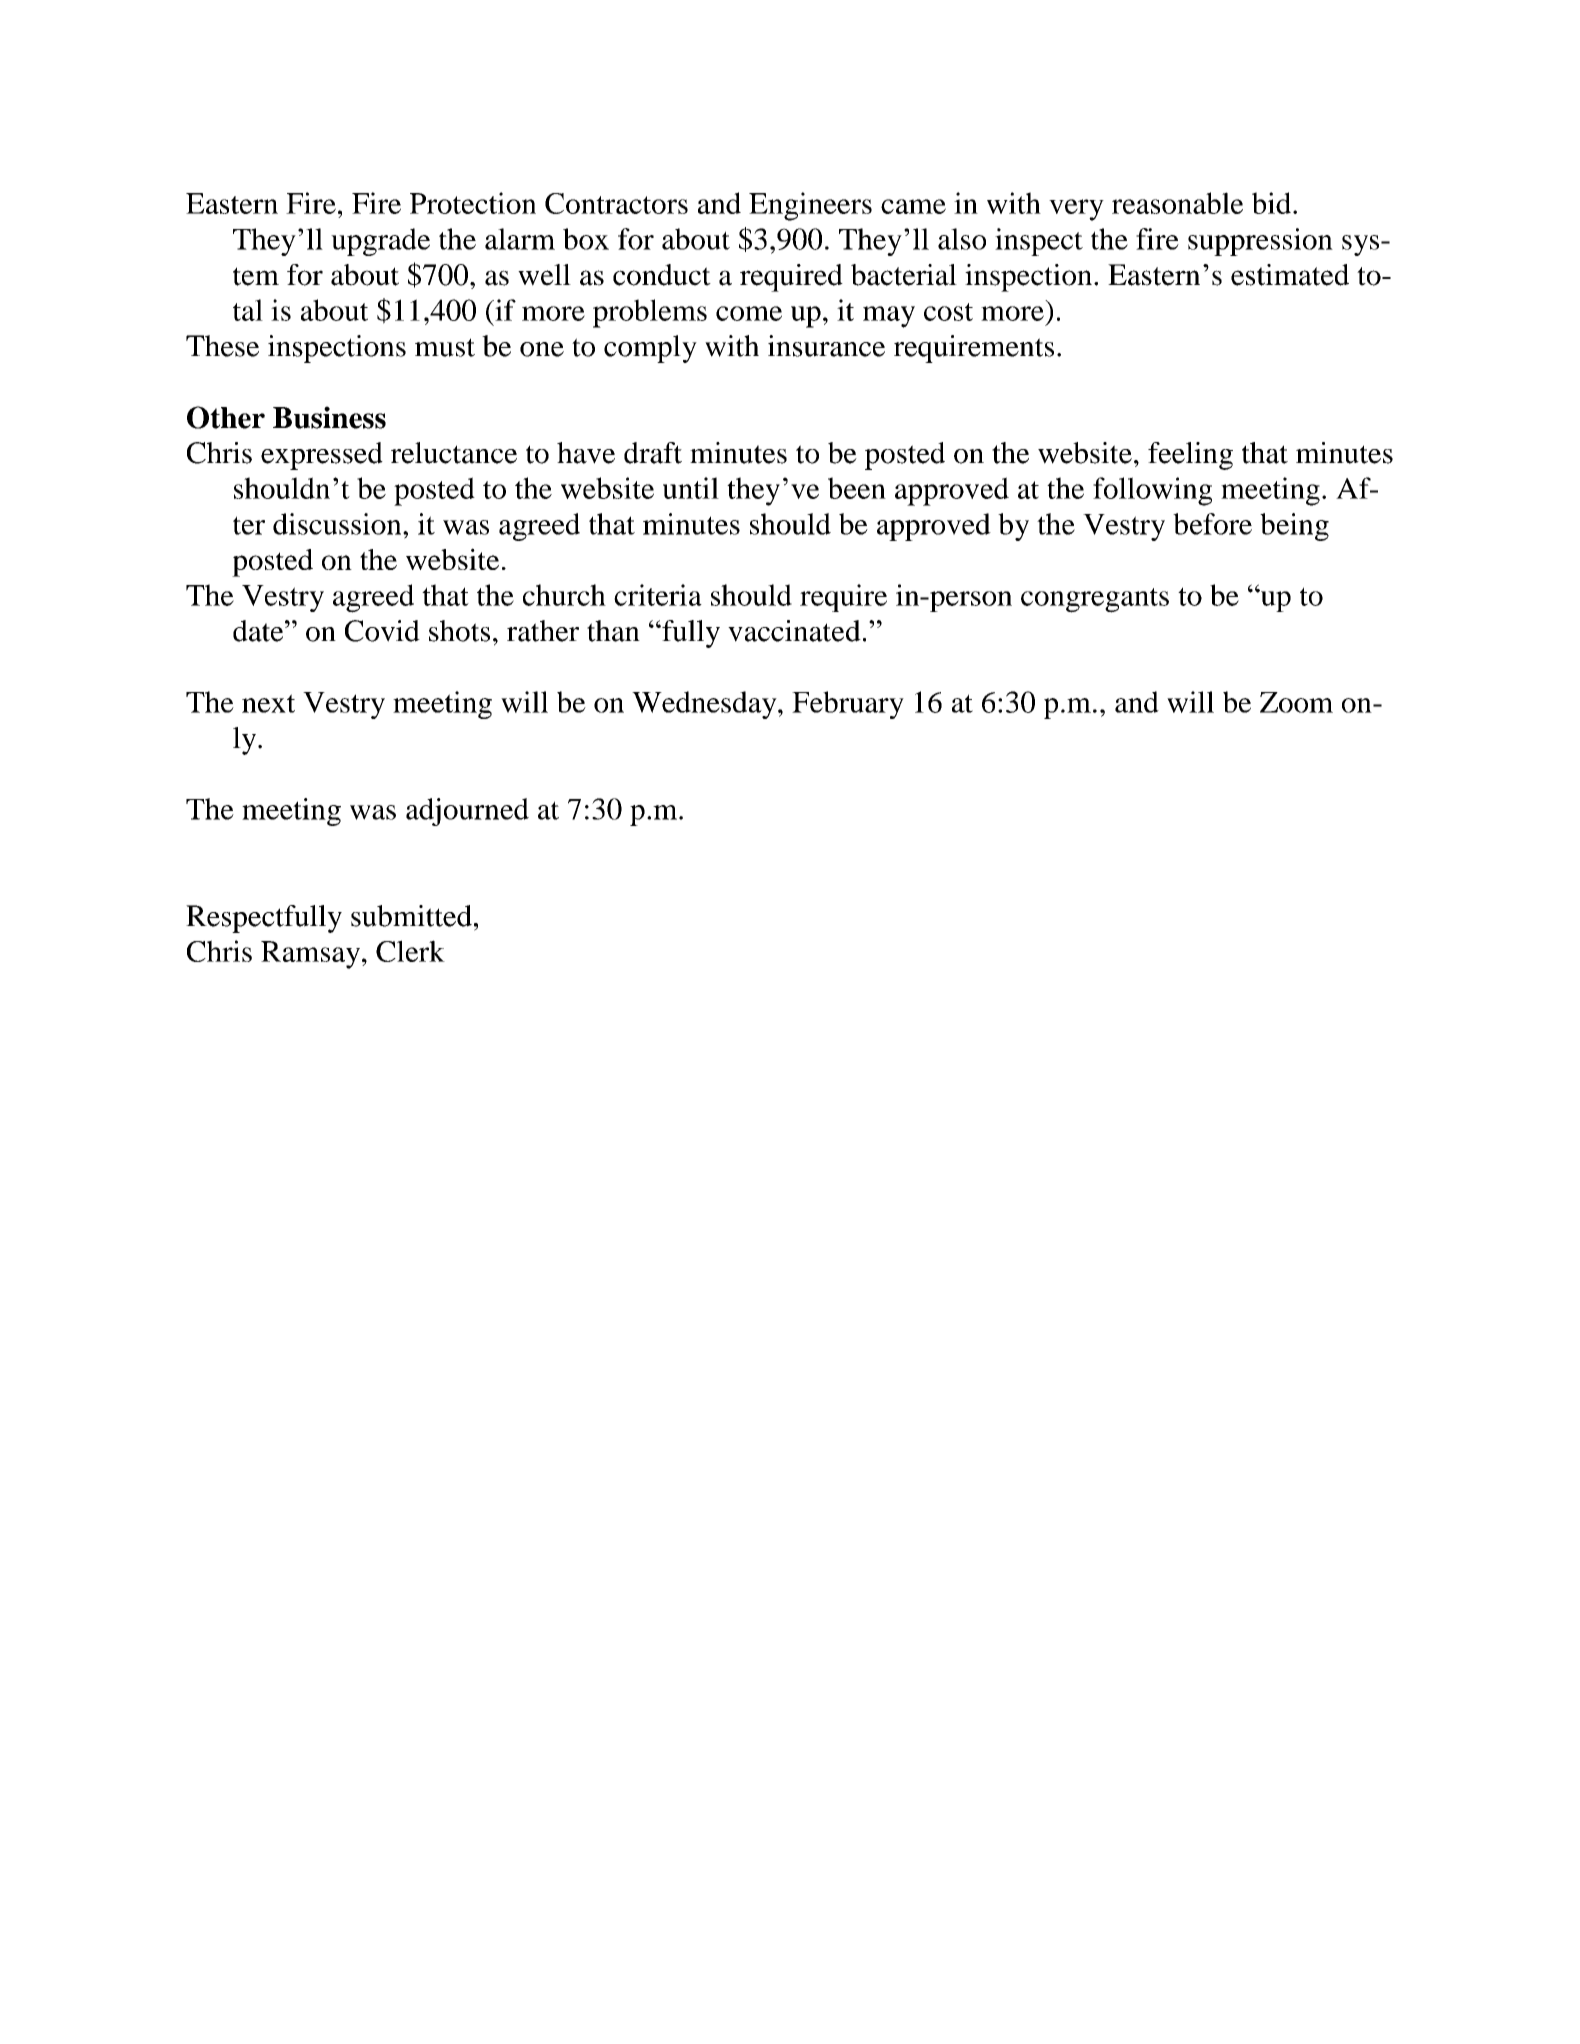  I want to click on upgrade, so click(380, 242).
